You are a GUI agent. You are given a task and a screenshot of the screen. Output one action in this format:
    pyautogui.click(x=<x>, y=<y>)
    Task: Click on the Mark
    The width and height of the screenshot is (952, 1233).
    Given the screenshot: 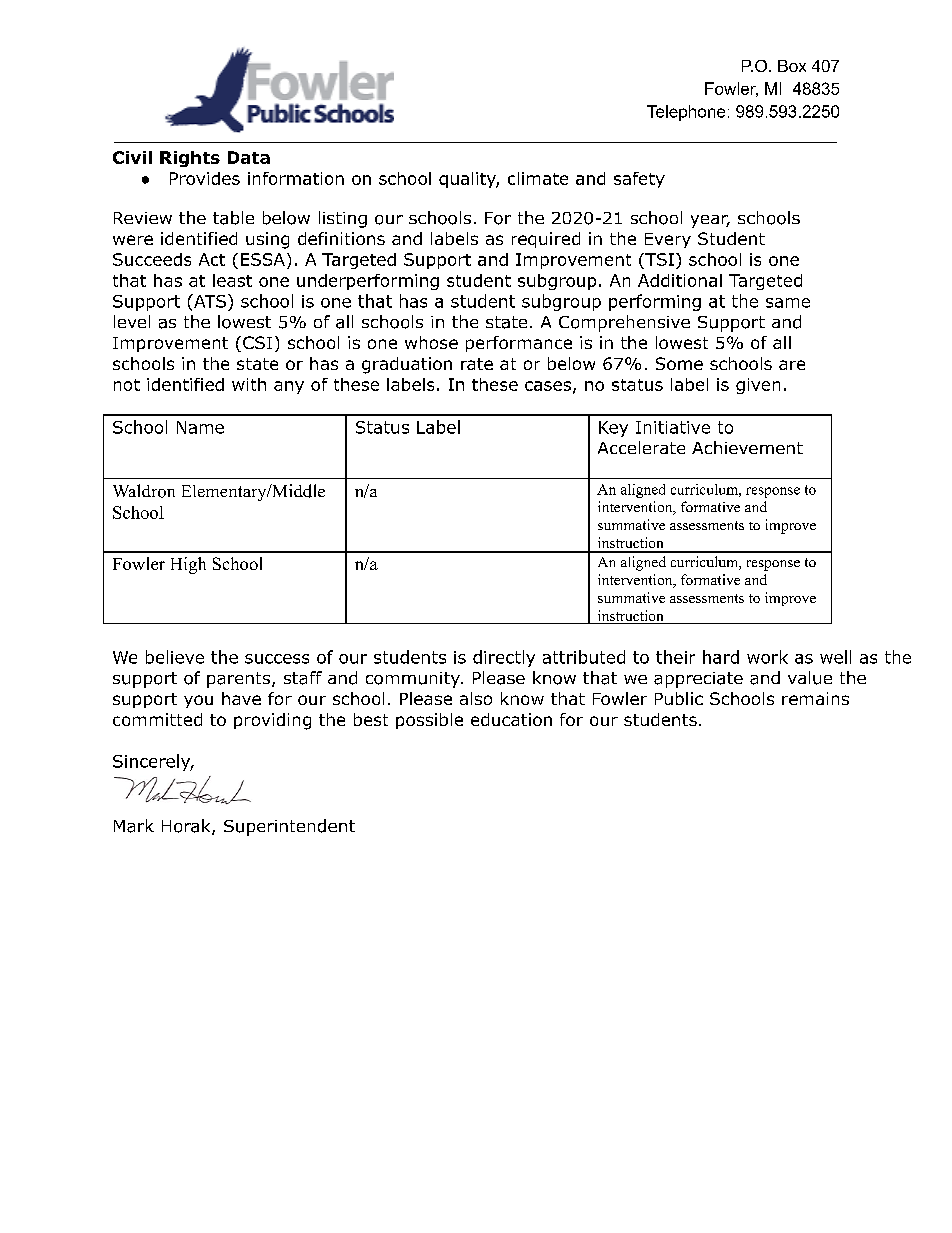 What is the action you would take?
    pyautogui.click(x=134, y=826)
